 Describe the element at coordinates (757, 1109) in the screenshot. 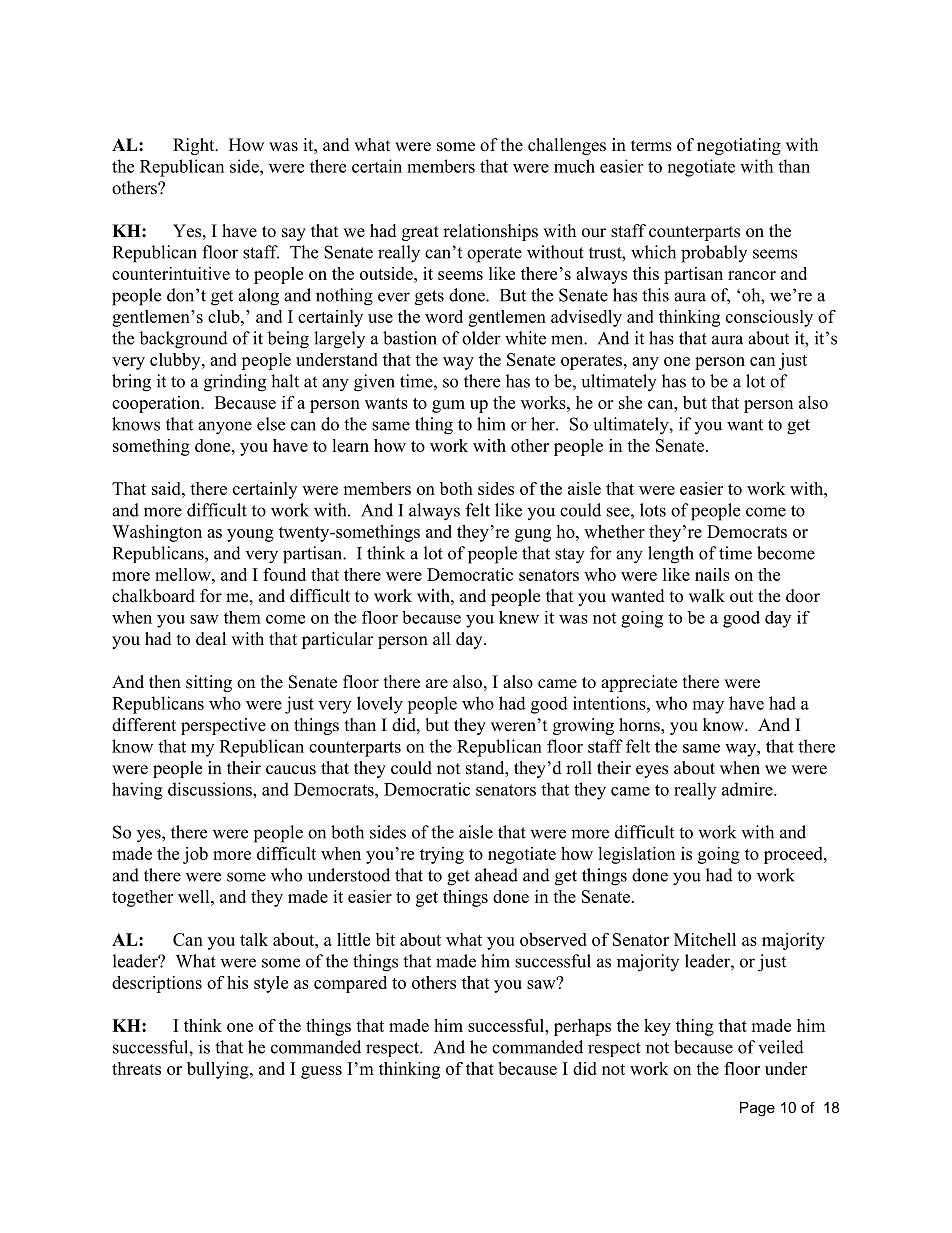

I see `Page` at that location.
